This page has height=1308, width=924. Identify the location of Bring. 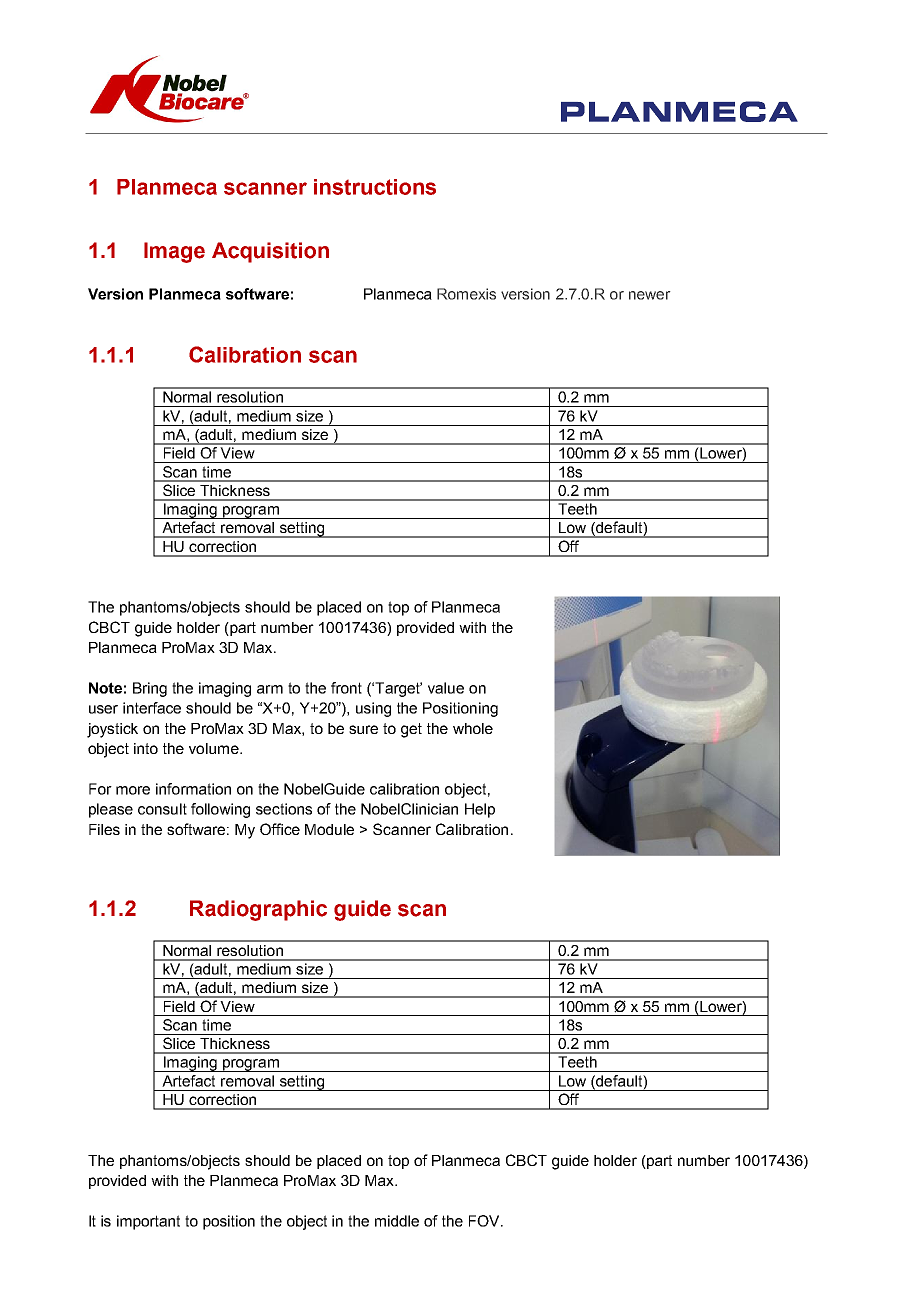
(150, 689).
